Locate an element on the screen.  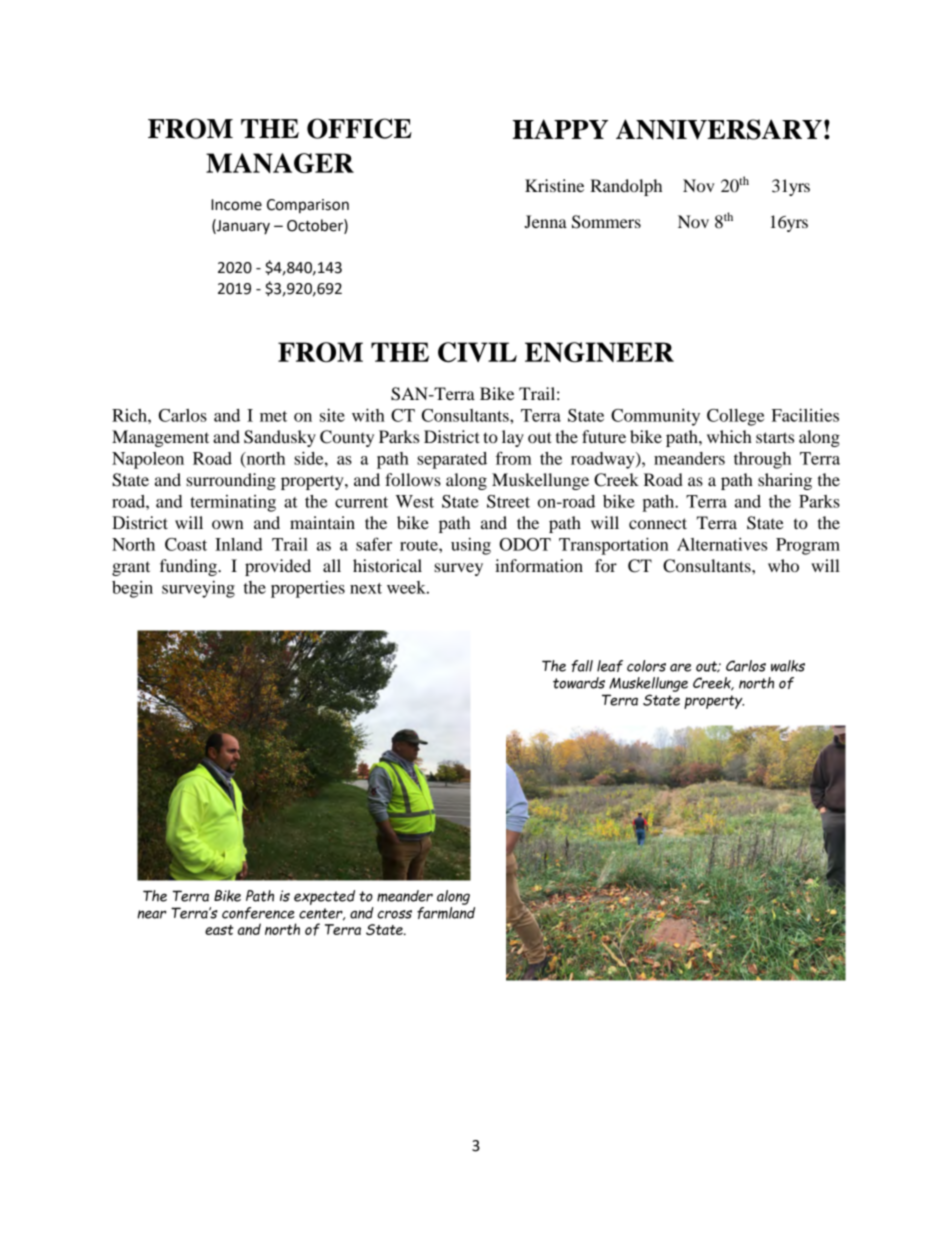
MANAGER is located at coordinates (280, 163).
